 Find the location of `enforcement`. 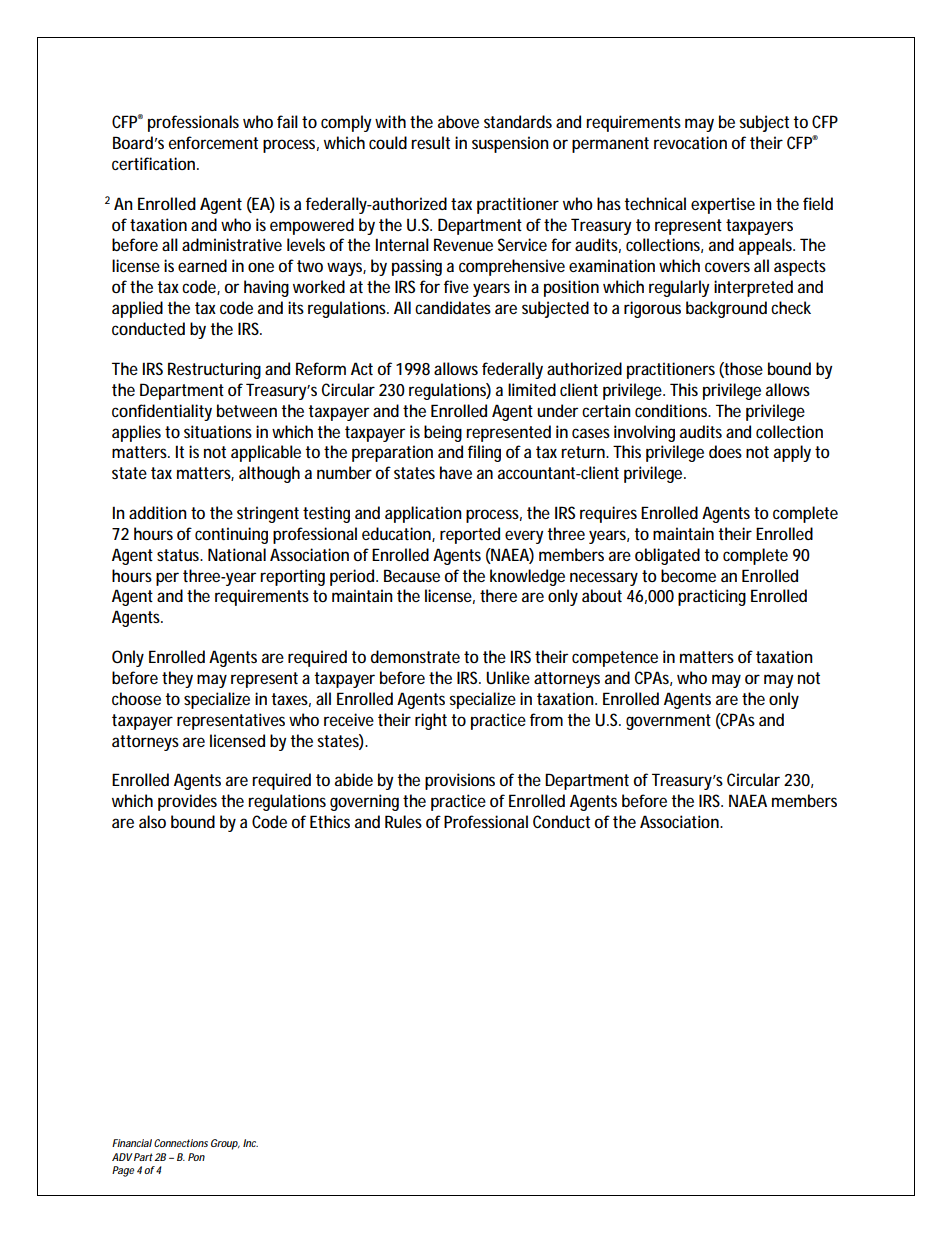

enforcement is located at coordinates (213, 142).
